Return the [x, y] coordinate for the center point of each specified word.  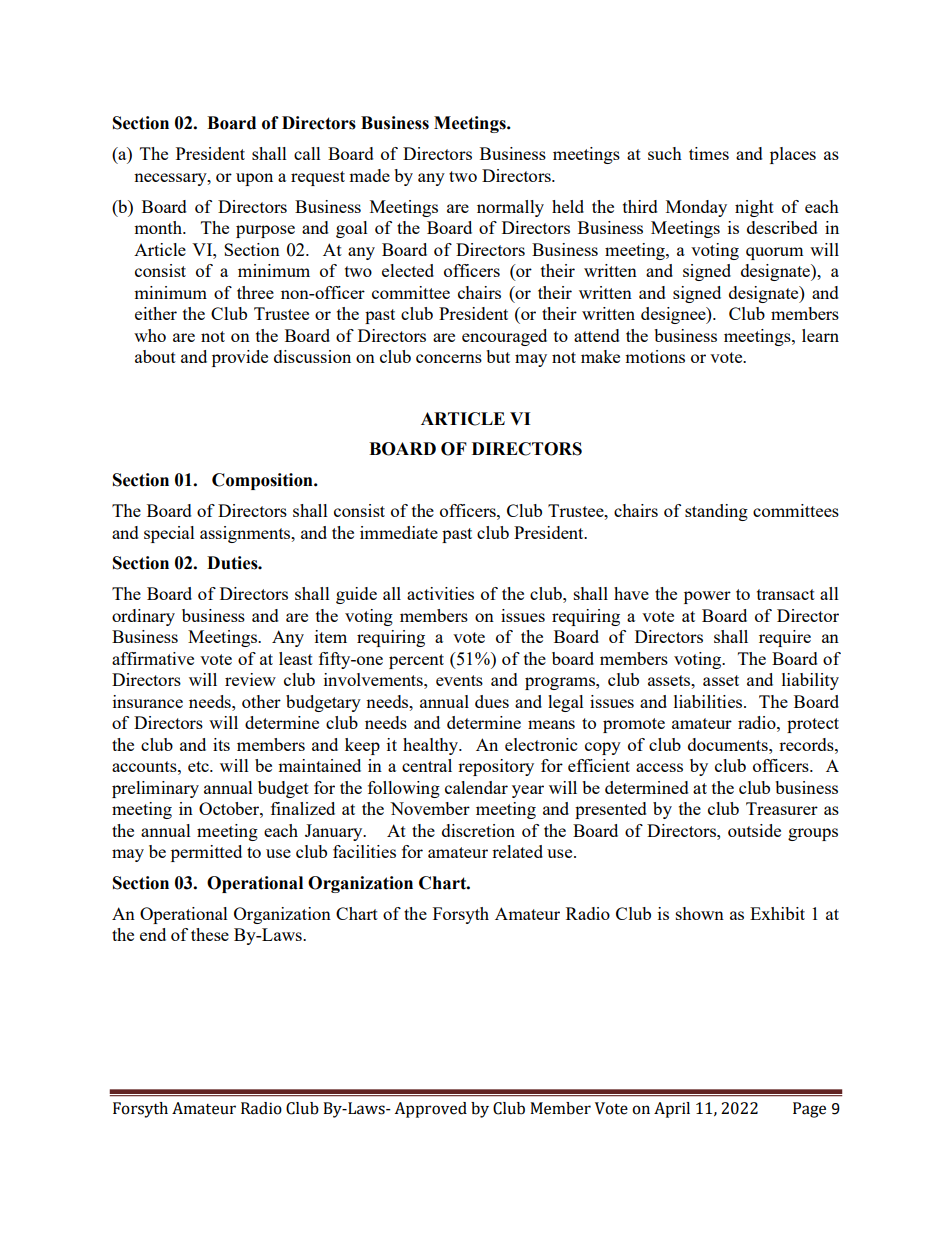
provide [240, 358]
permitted [206, 853]
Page [809, 1110]
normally [510, 208]
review [250, 679]
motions [655, 356]
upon [254, 179]
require [785, 638]
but [498, 356]
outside [754, 830]
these [210, 934]
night [754, 208]
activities [440, 593]
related [517, 851]
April [672, 1110]
